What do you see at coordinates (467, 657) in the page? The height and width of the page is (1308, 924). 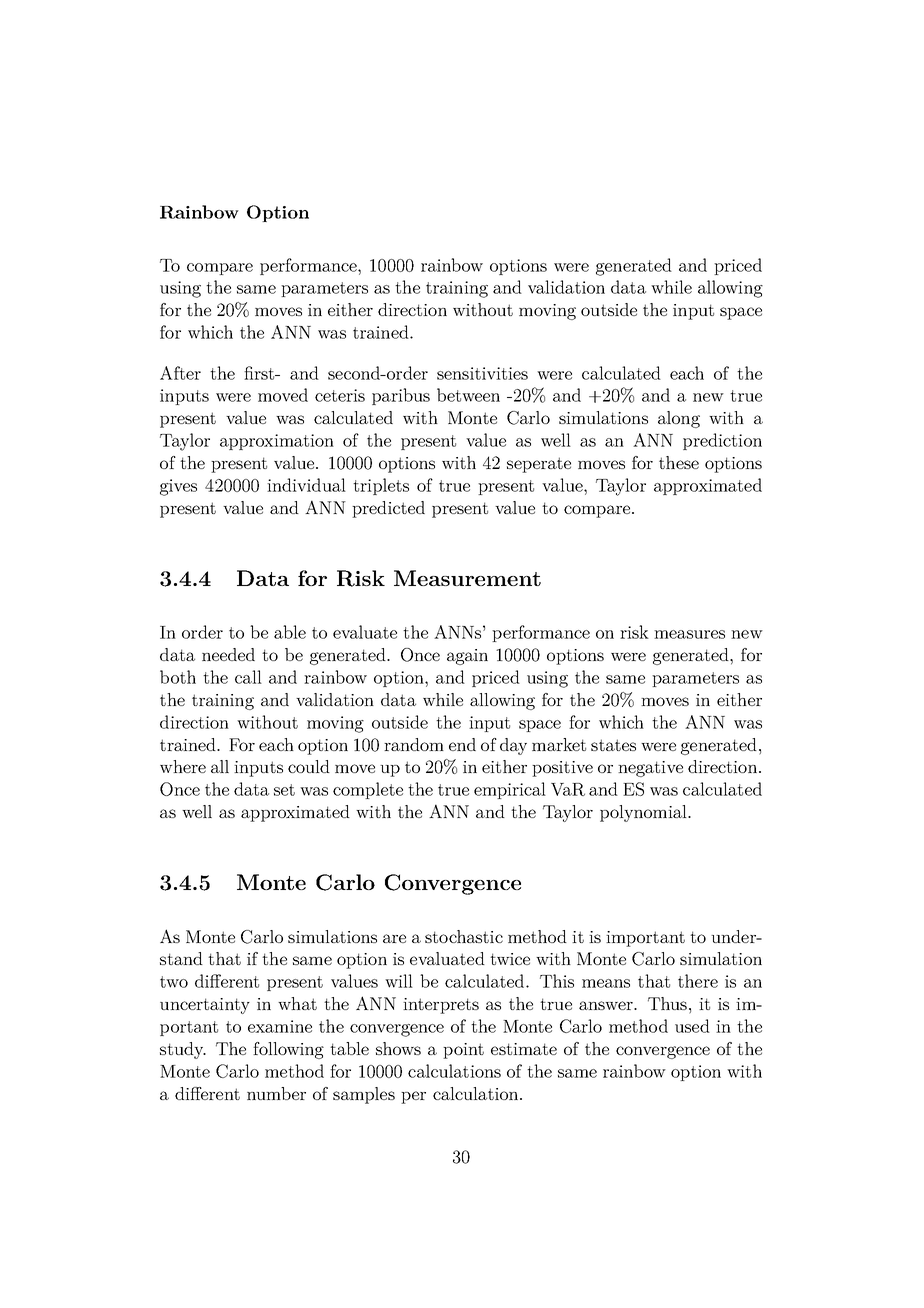 I see `again` at bounding box center [467, 657].
